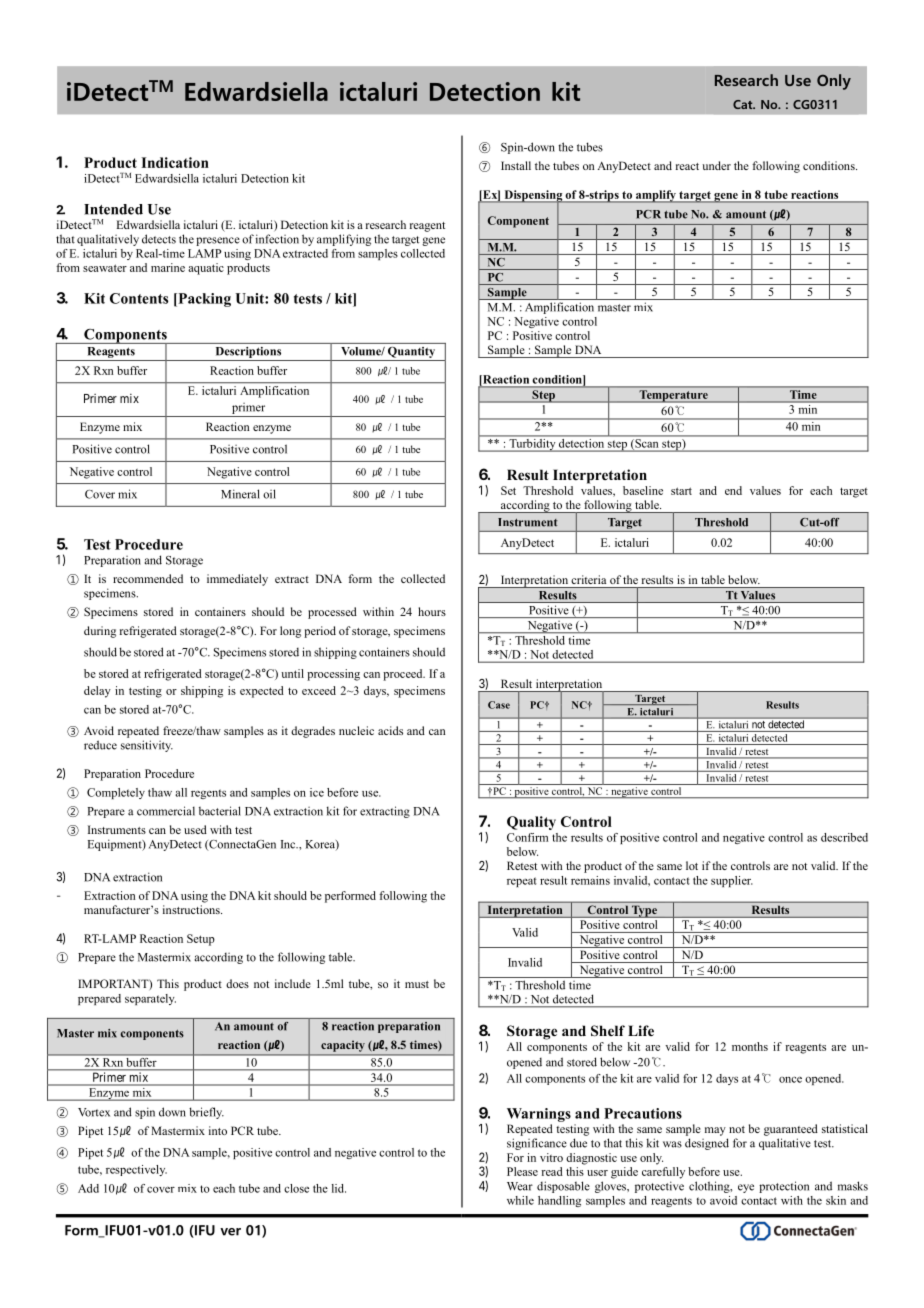 The height and width of the screenshot is (1308, 924). I want to click on hours, so click(432, 611).
